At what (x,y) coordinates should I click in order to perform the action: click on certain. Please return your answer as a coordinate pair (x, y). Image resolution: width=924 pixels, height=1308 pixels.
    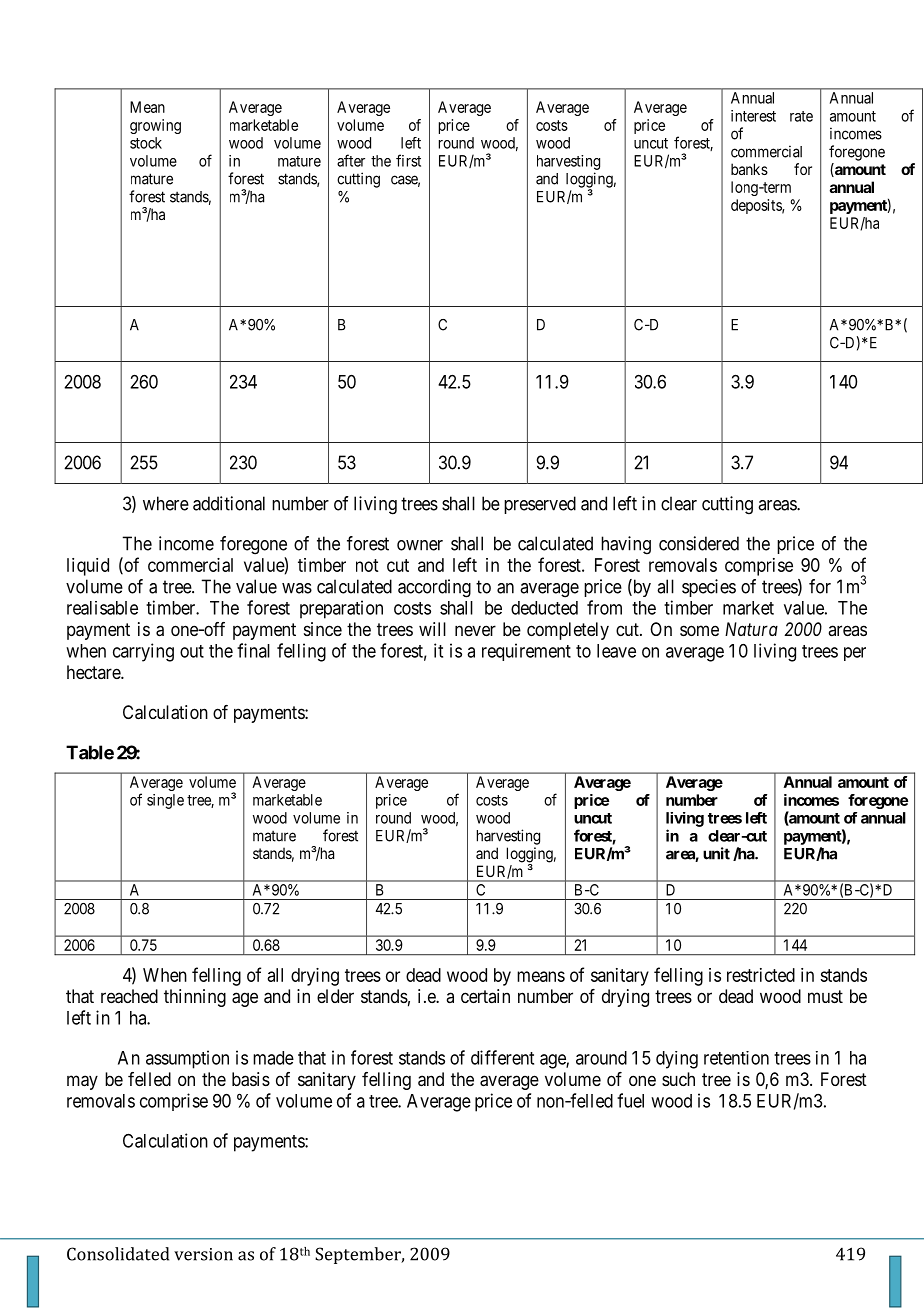
    Looking at the image, I should click on (485, 996).
